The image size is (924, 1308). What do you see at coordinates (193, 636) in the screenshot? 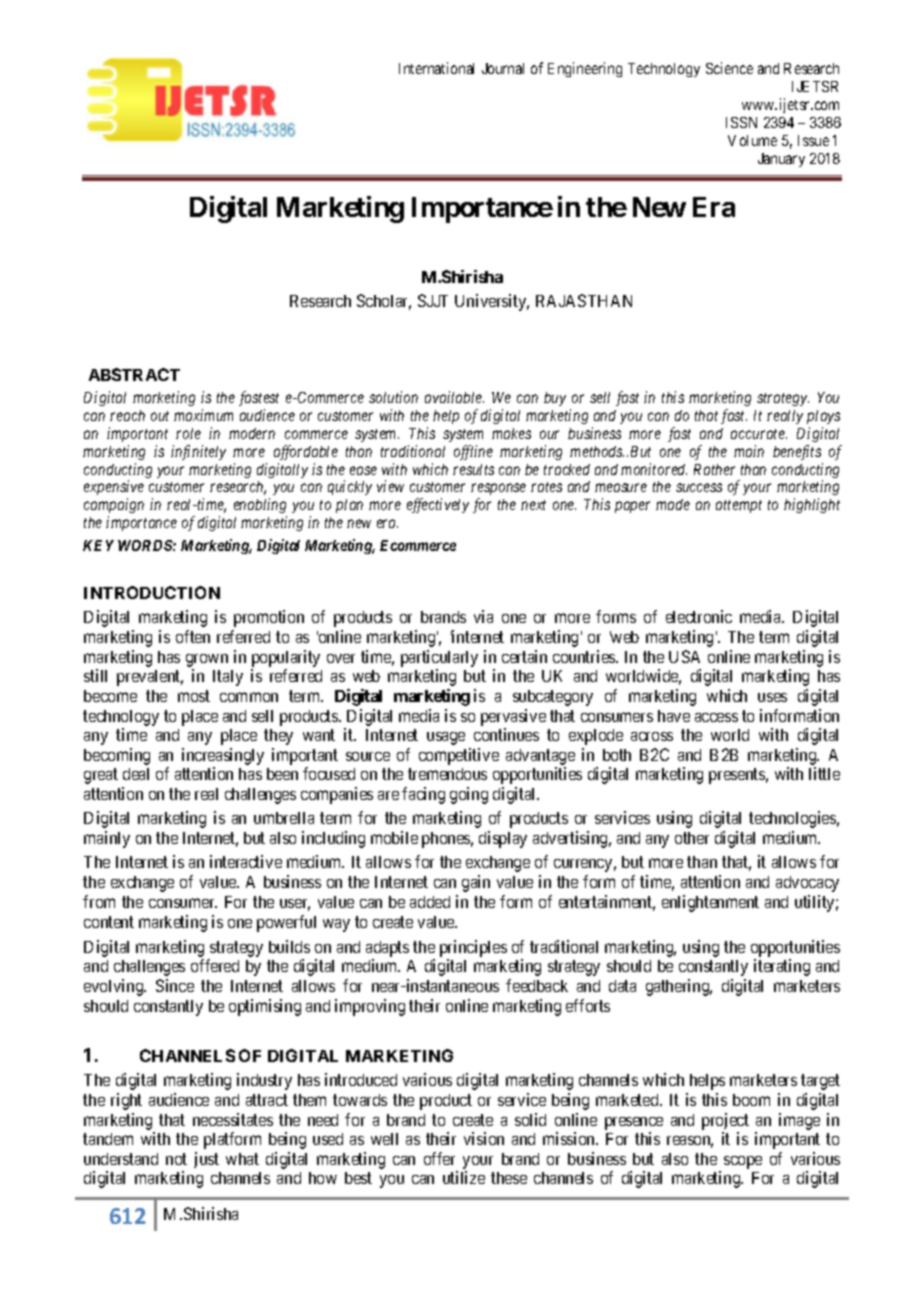
I see `often` at bounding box center [193, 636].
